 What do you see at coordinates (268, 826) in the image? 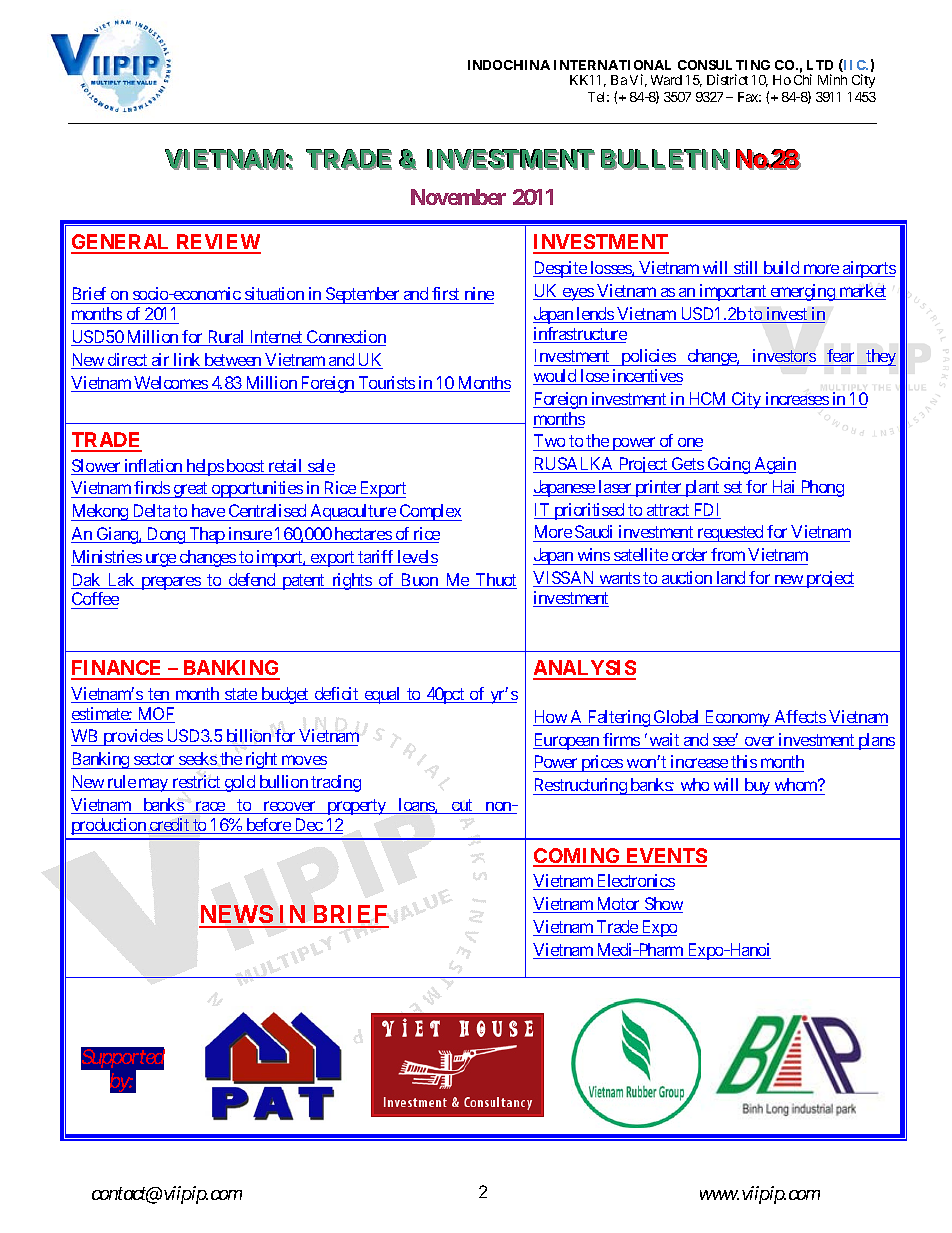
I see `before` at bounding box center [268, 826].
